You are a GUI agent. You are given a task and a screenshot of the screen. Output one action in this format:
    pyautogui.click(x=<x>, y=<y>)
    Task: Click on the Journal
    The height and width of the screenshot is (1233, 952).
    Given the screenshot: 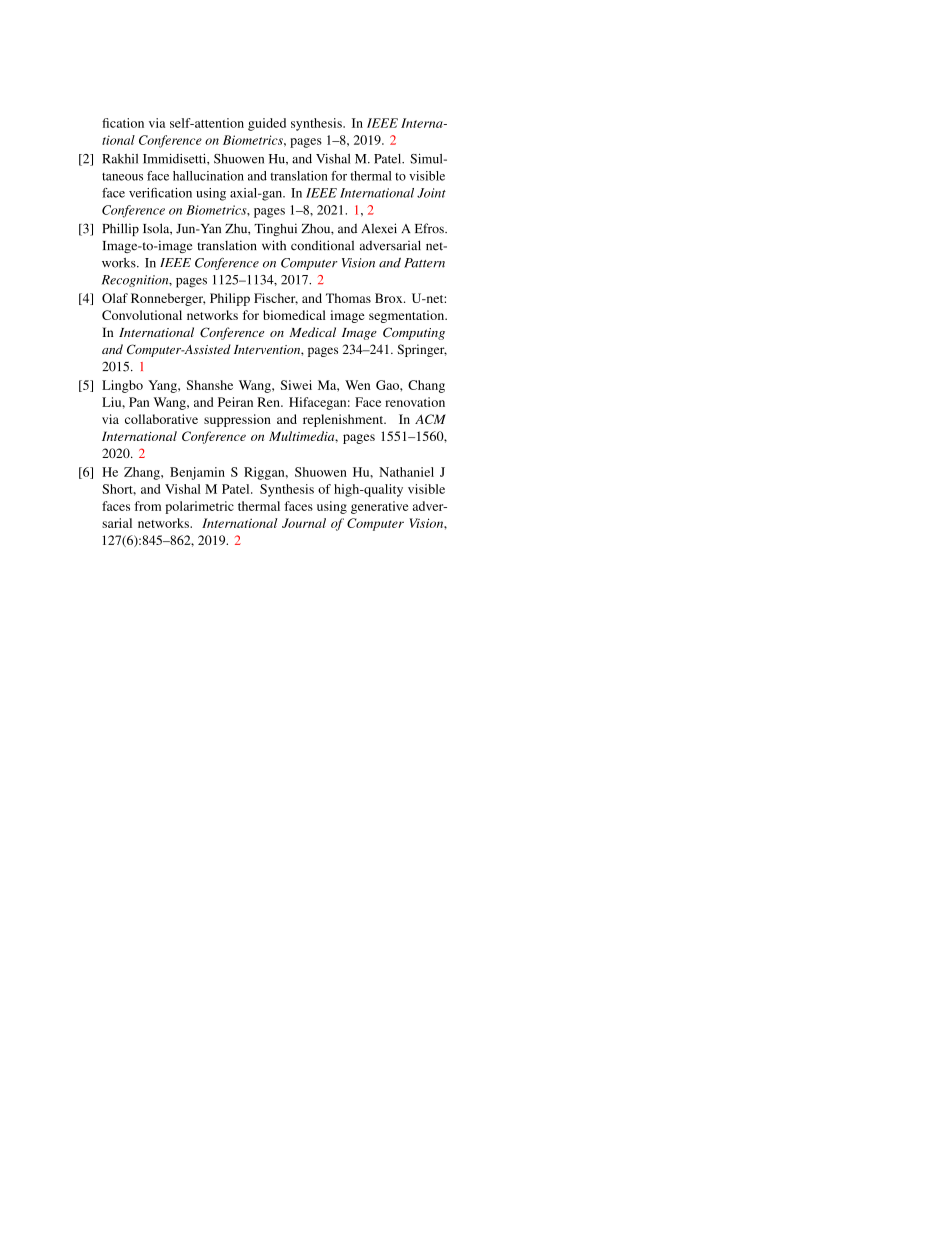 What is the action you would take?
    pyautogui.click(x=304, y=523)
